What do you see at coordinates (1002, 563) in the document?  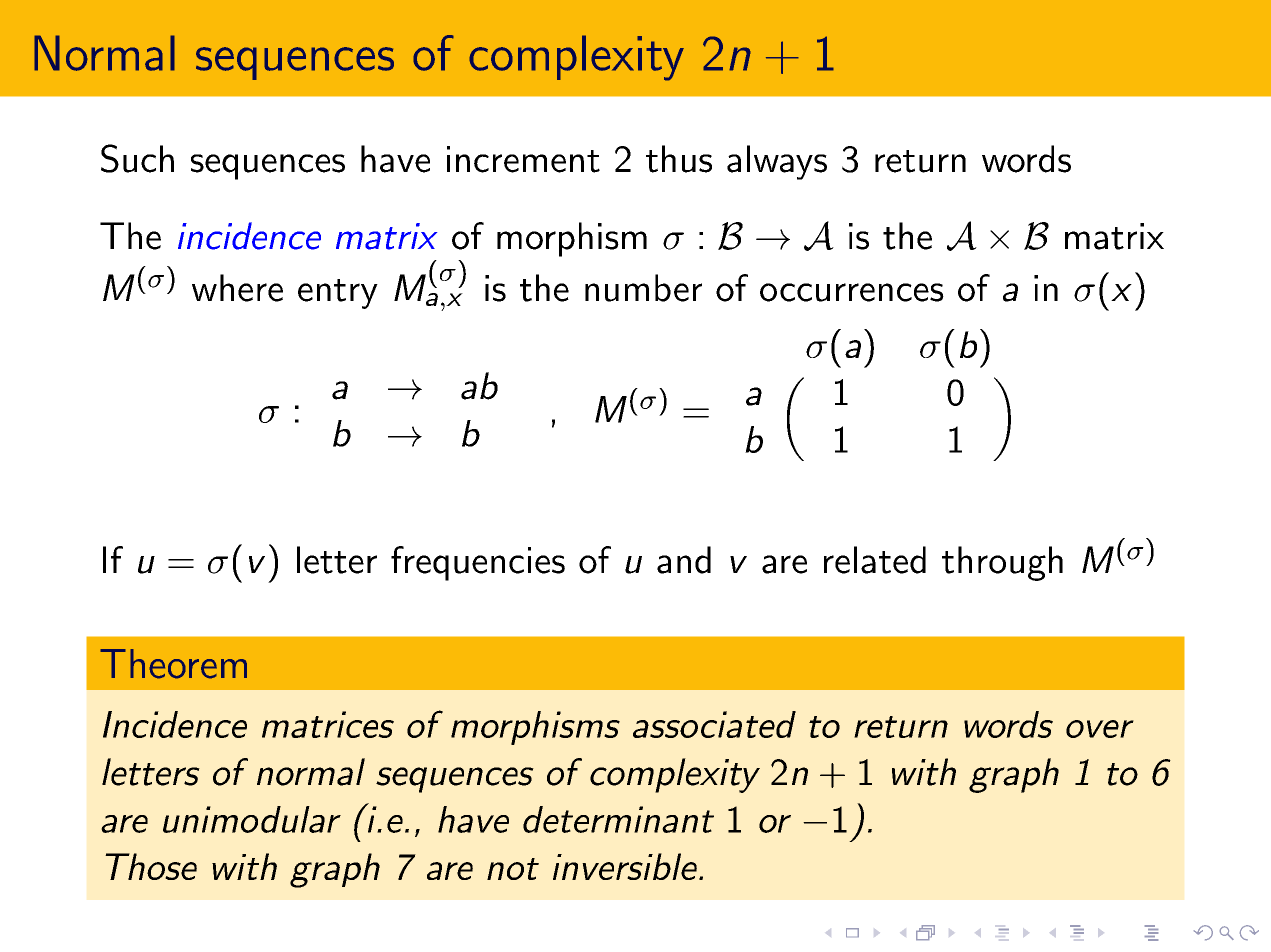 I see `through` at bounding box center [1002, 563].
